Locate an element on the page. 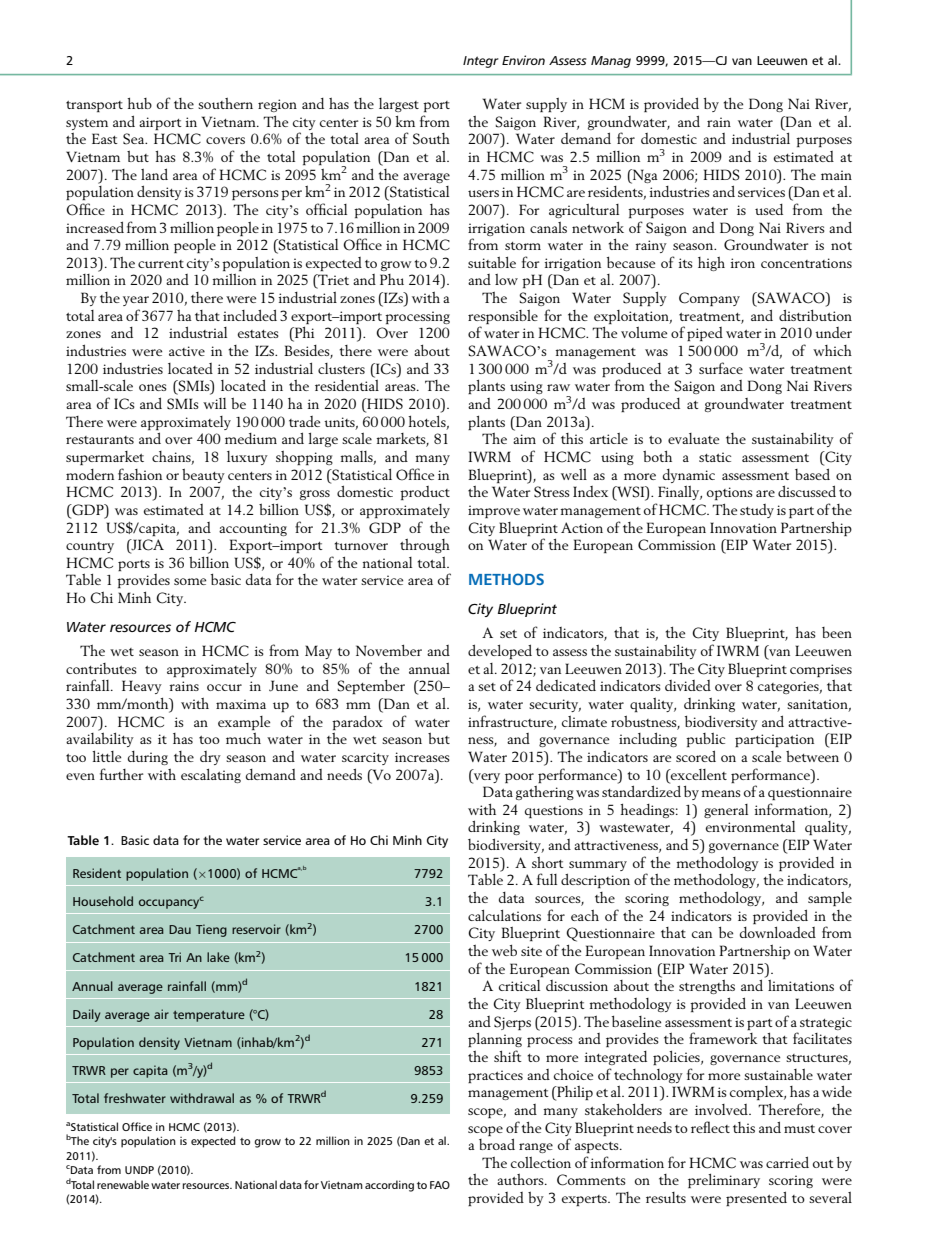  escalating is located at coordinates (211, 776).
